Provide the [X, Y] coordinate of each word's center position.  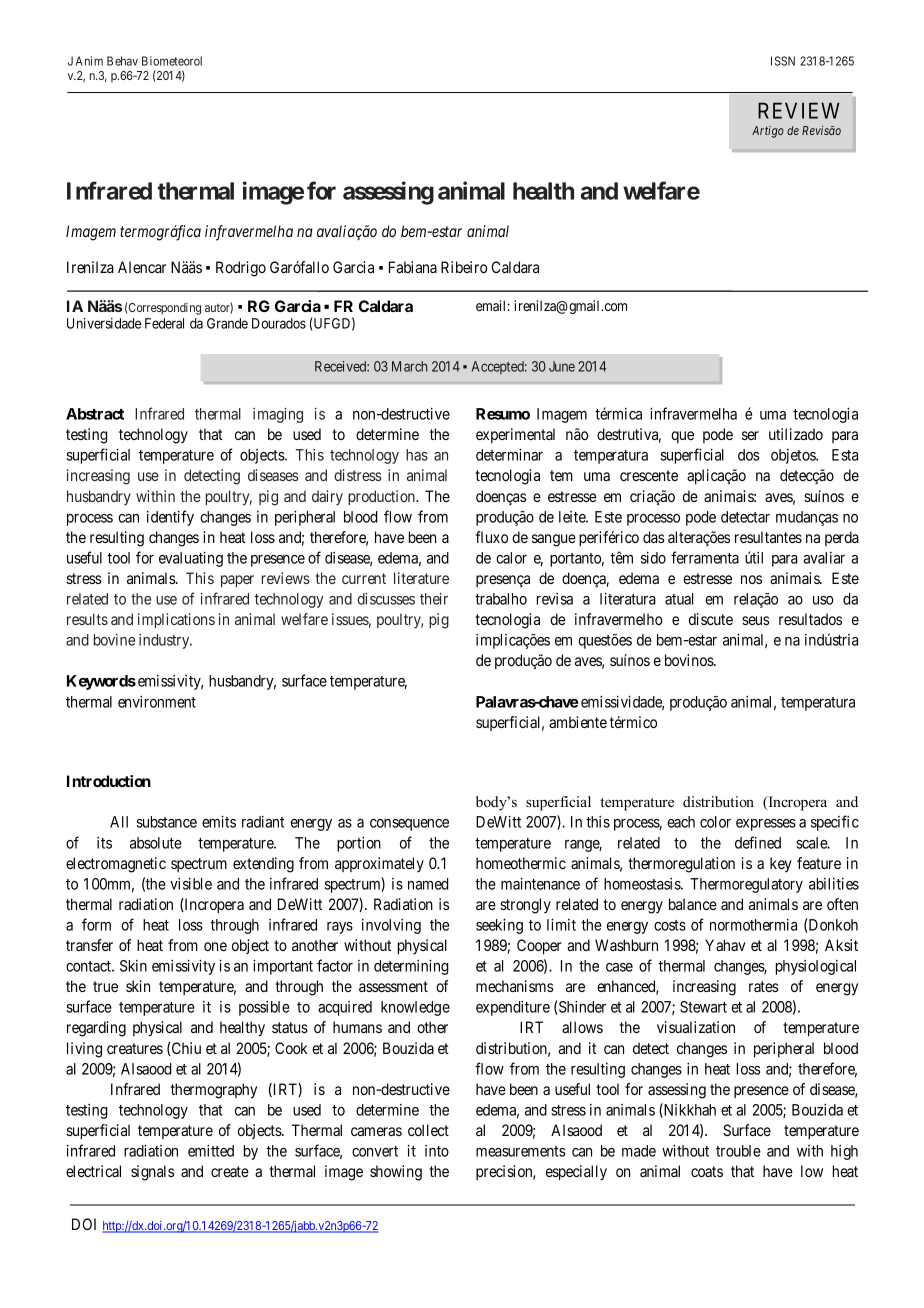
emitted [211, 1151]
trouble [738, 1151]
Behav [122, 61]
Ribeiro [464, 267]
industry [165, 641]
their [434, 599]
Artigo [768, 132]
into [437, 1151]
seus [756, 620]
